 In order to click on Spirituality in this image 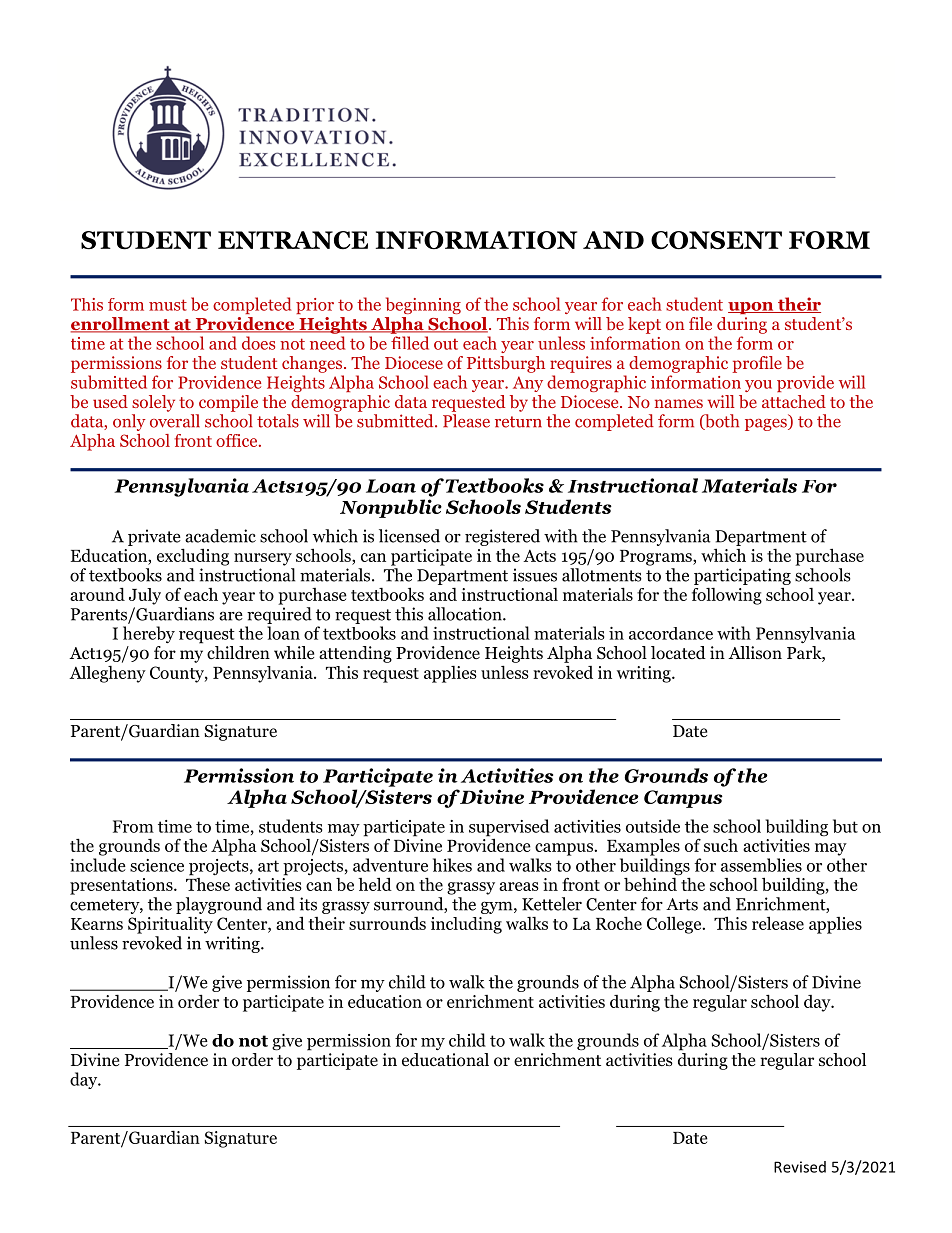, I will do `click(170, 925)`.
